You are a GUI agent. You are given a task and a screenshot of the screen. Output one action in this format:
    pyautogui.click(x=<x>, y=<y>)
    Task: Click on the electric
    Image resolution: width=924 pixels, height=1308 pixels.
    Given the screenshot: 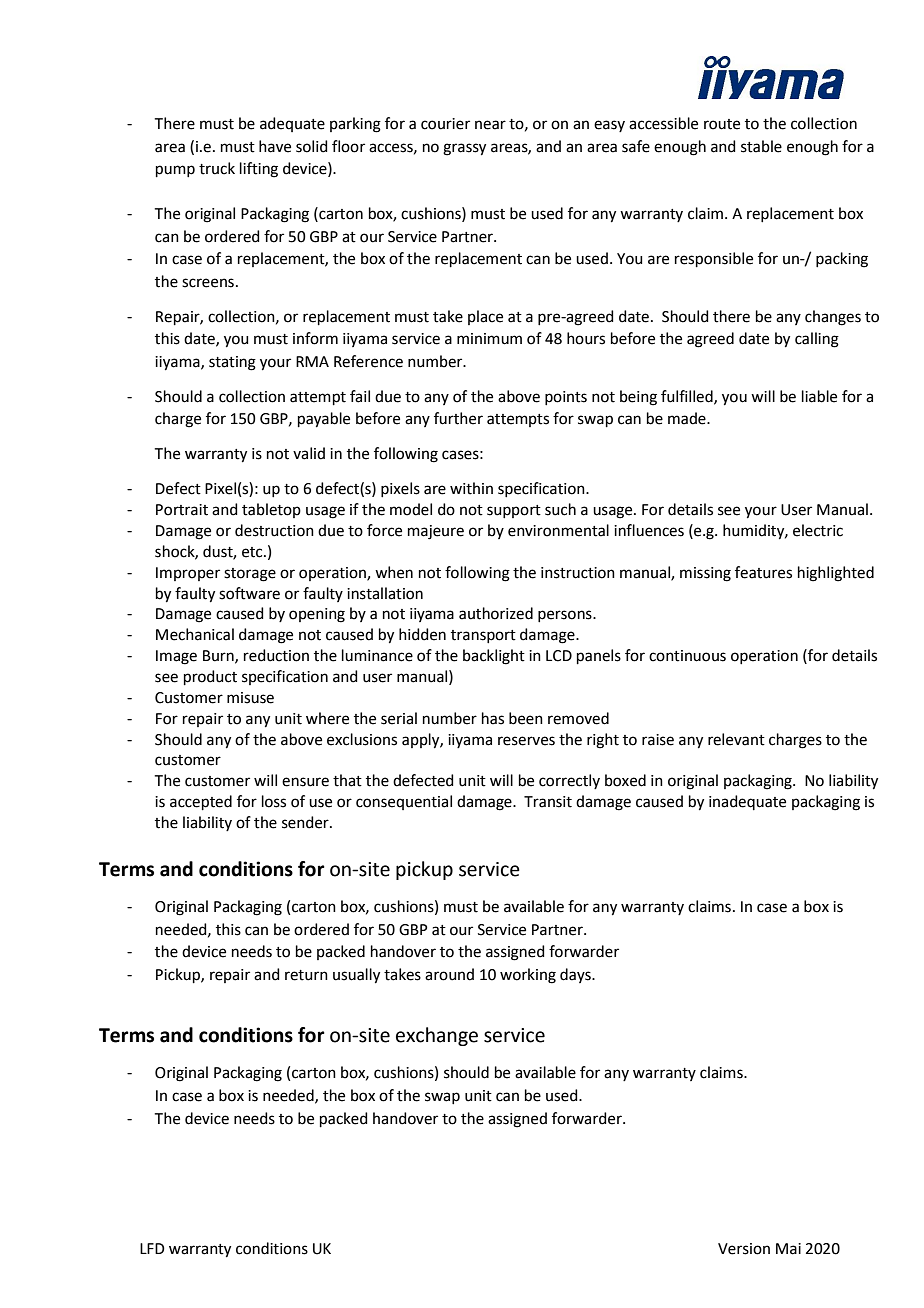 What is the action you would take?
    pyautogui.click(x=818, y=530)
